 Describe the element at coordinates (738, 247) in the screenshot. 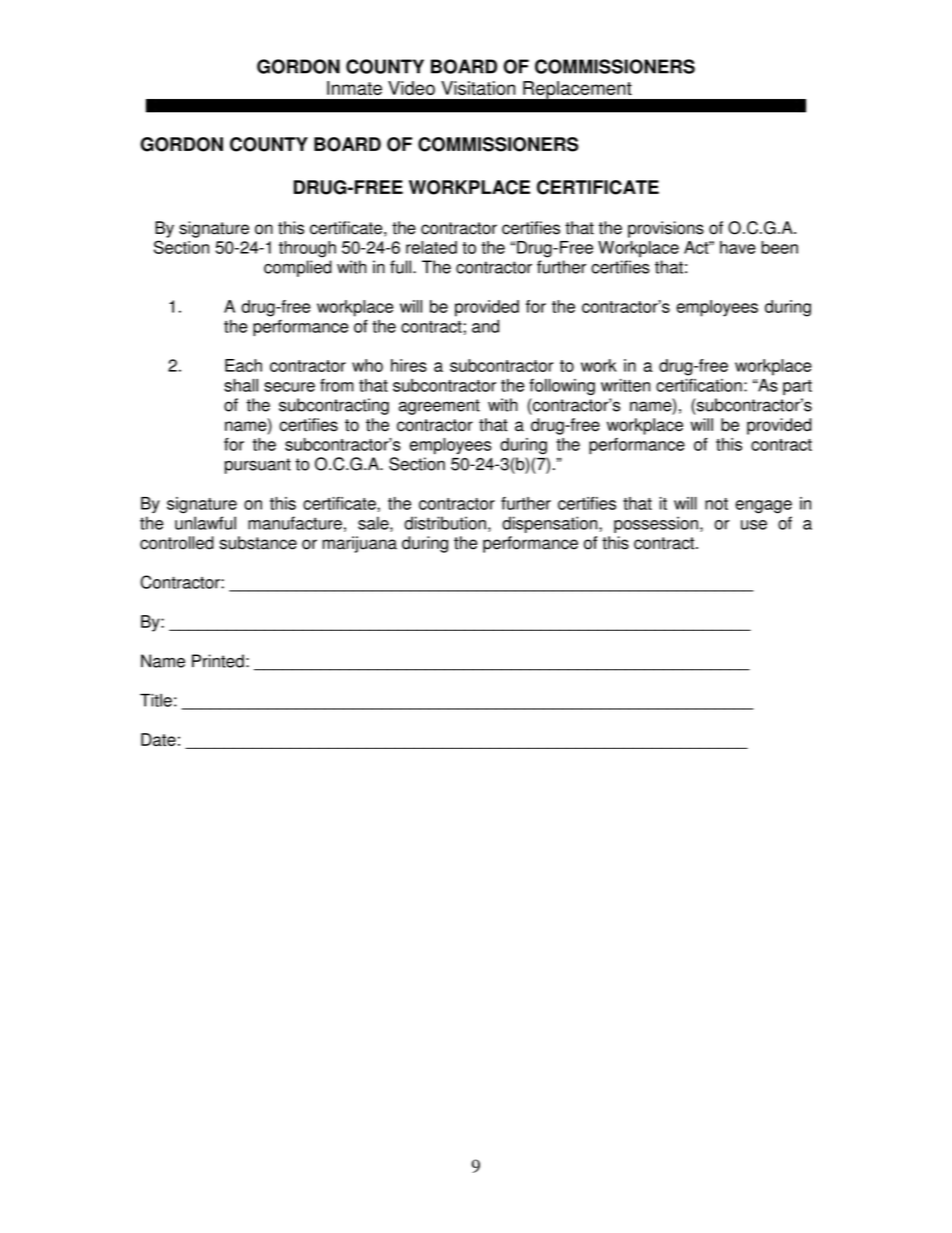

I see `have` at that location.
